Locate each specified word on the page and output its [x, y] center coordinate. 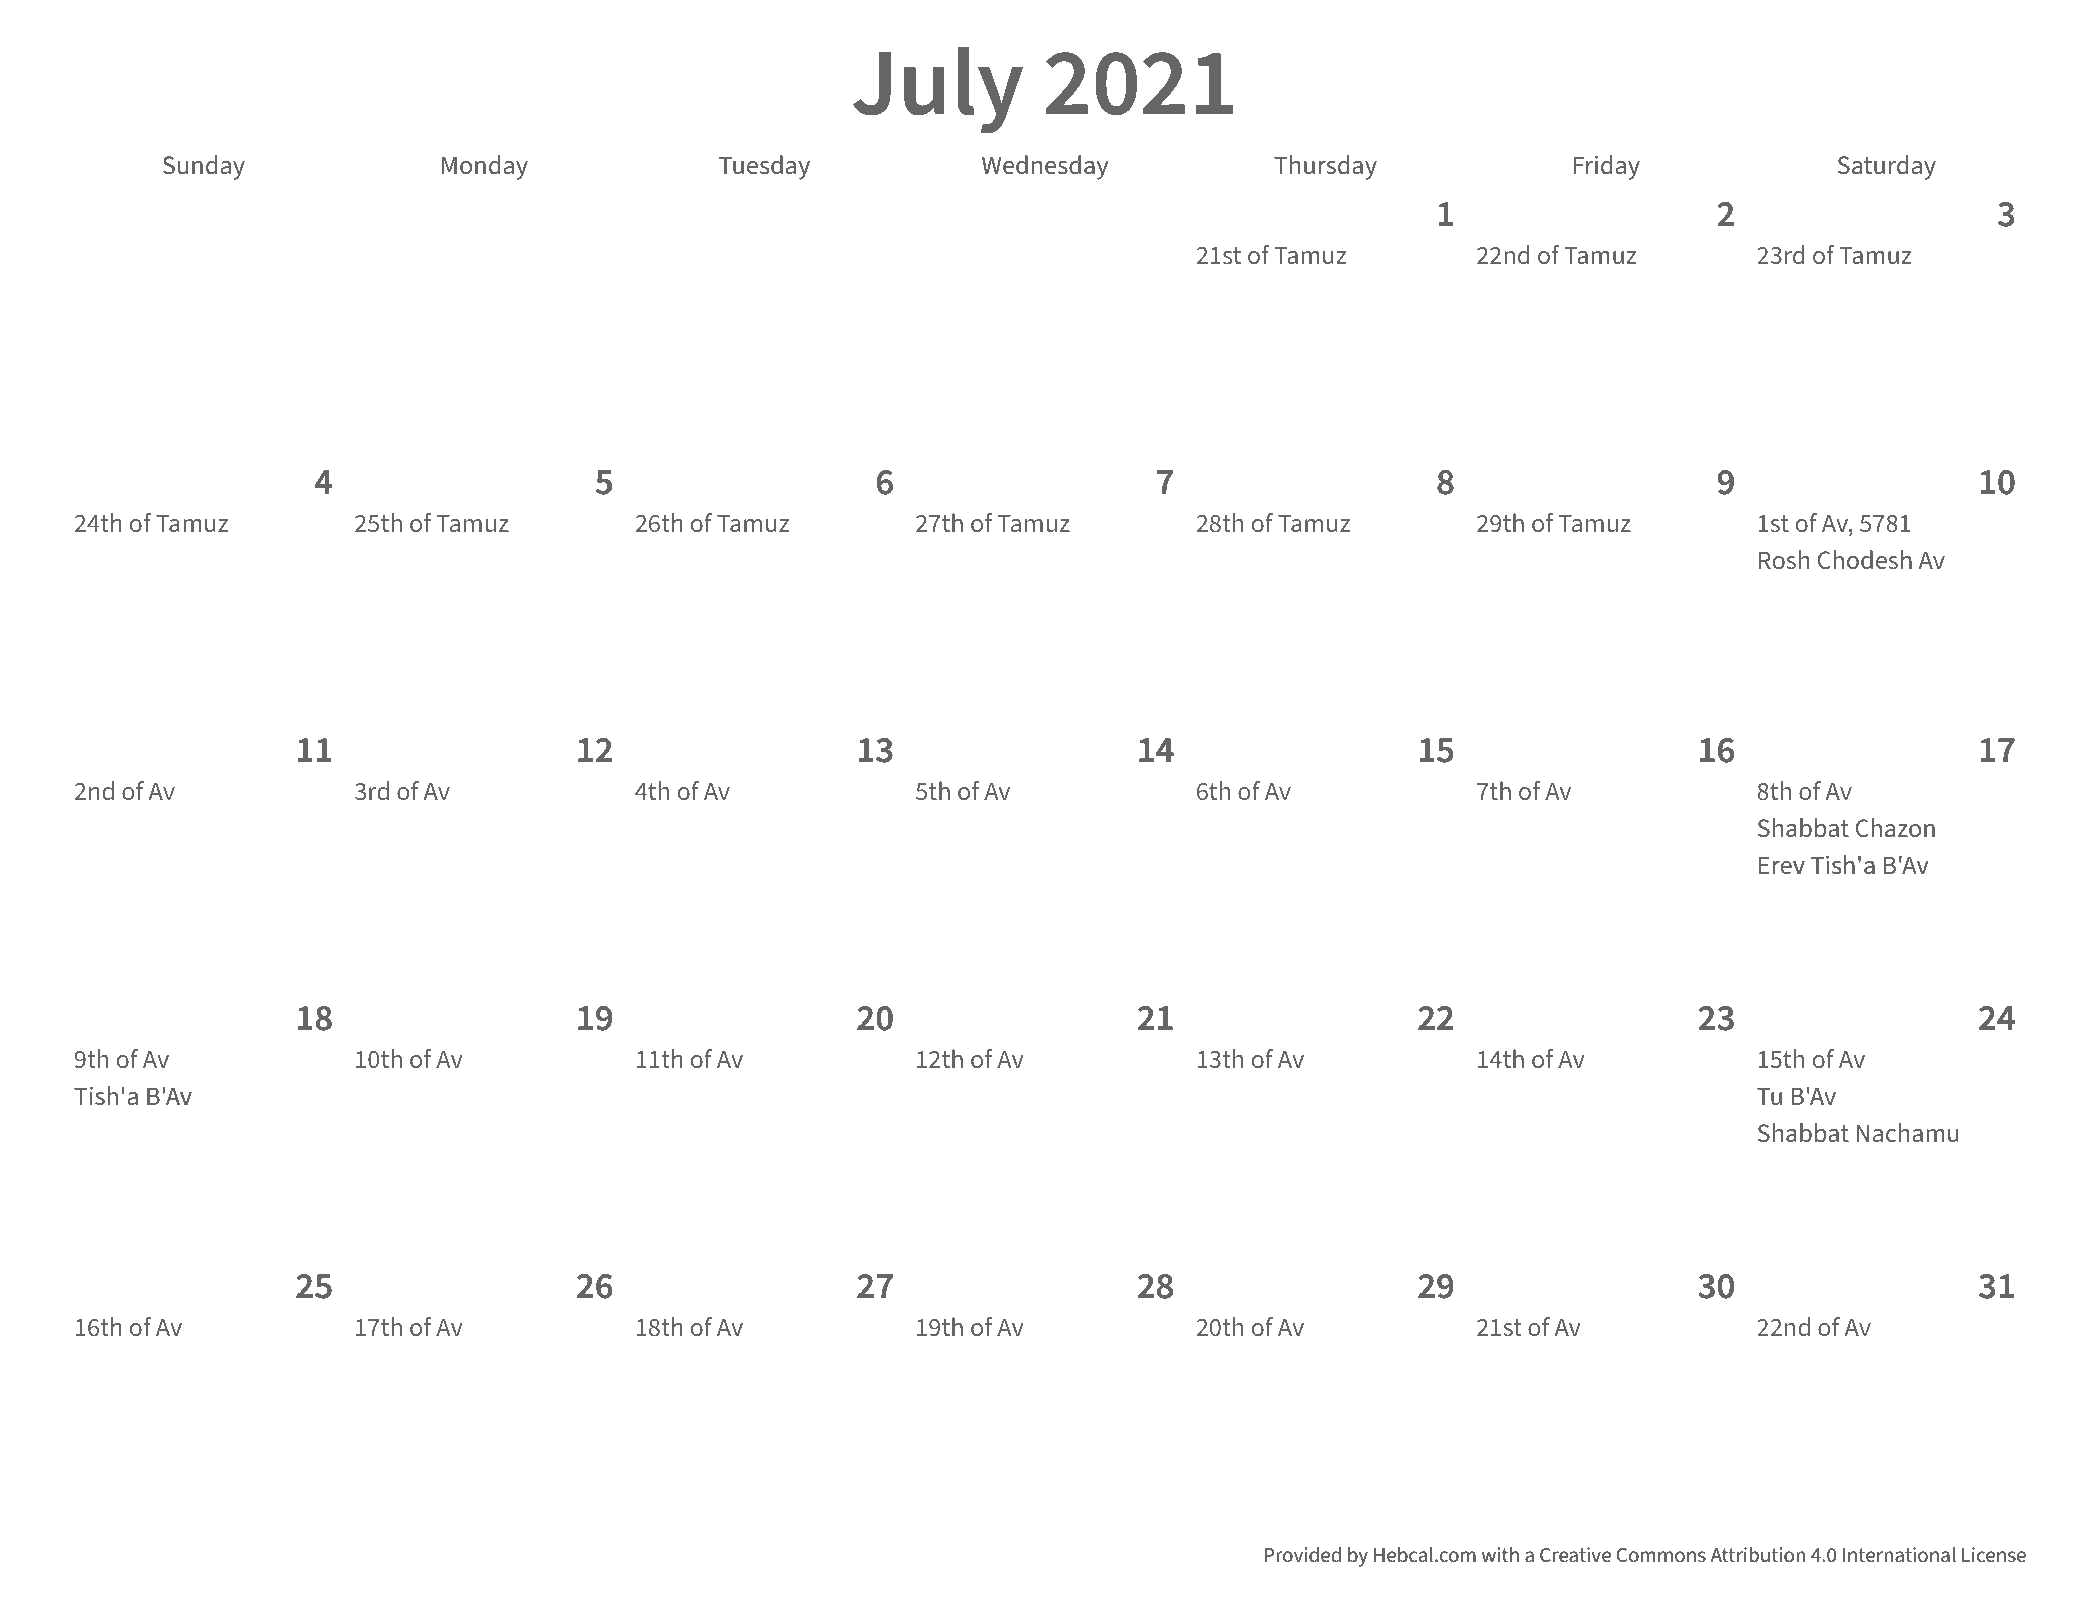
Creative [1575, 1555]
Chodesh [1865, 560]
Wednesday [1045, 167]
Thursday [1325, 167]
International [1899, 1555]
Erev [1782, 865]
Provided [1303, 1555]
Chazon [1895, 828]
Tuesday [764, 167]
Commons [1661, 1555]
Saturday [1887, 167]
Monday [485, 167]
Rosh [1784, 559]
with [1500, 1555]
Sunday [204, 167]
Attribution [1757, 1555]
